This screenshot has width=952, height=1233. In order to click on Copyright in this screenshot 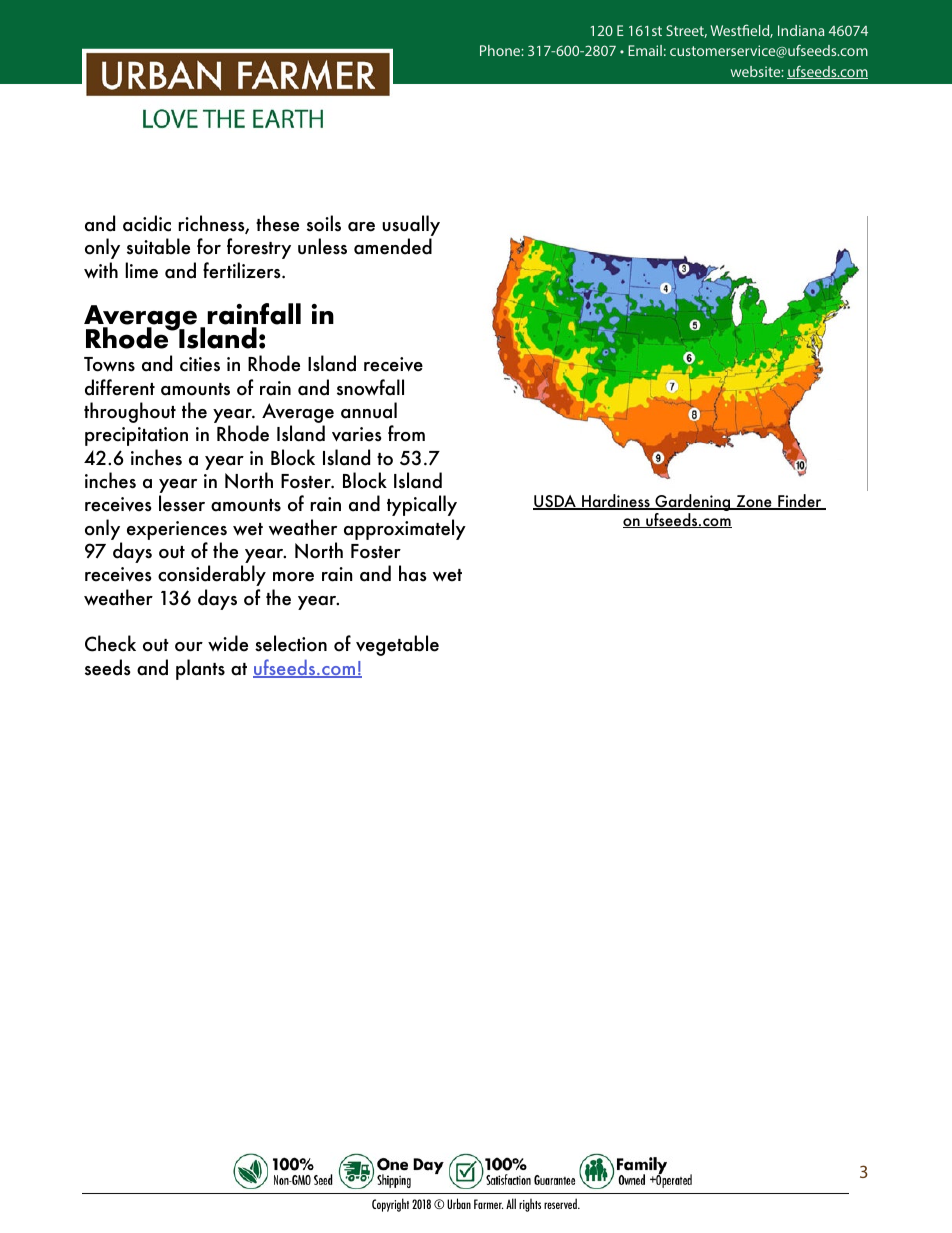, I will do `click(390, 1205)`.
